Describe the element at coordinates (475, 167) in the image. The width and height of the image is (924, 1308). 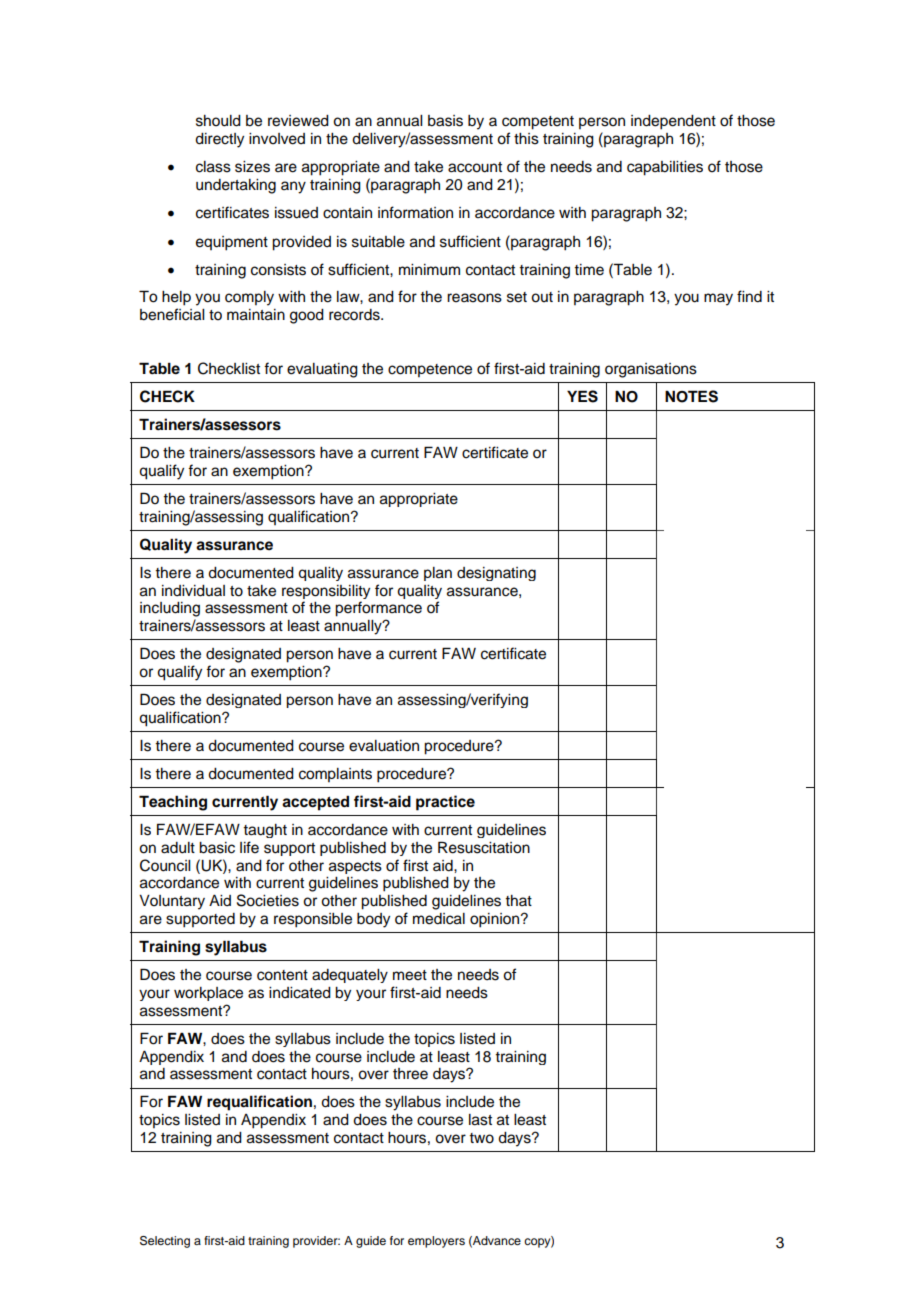
I see `account` at that location.
